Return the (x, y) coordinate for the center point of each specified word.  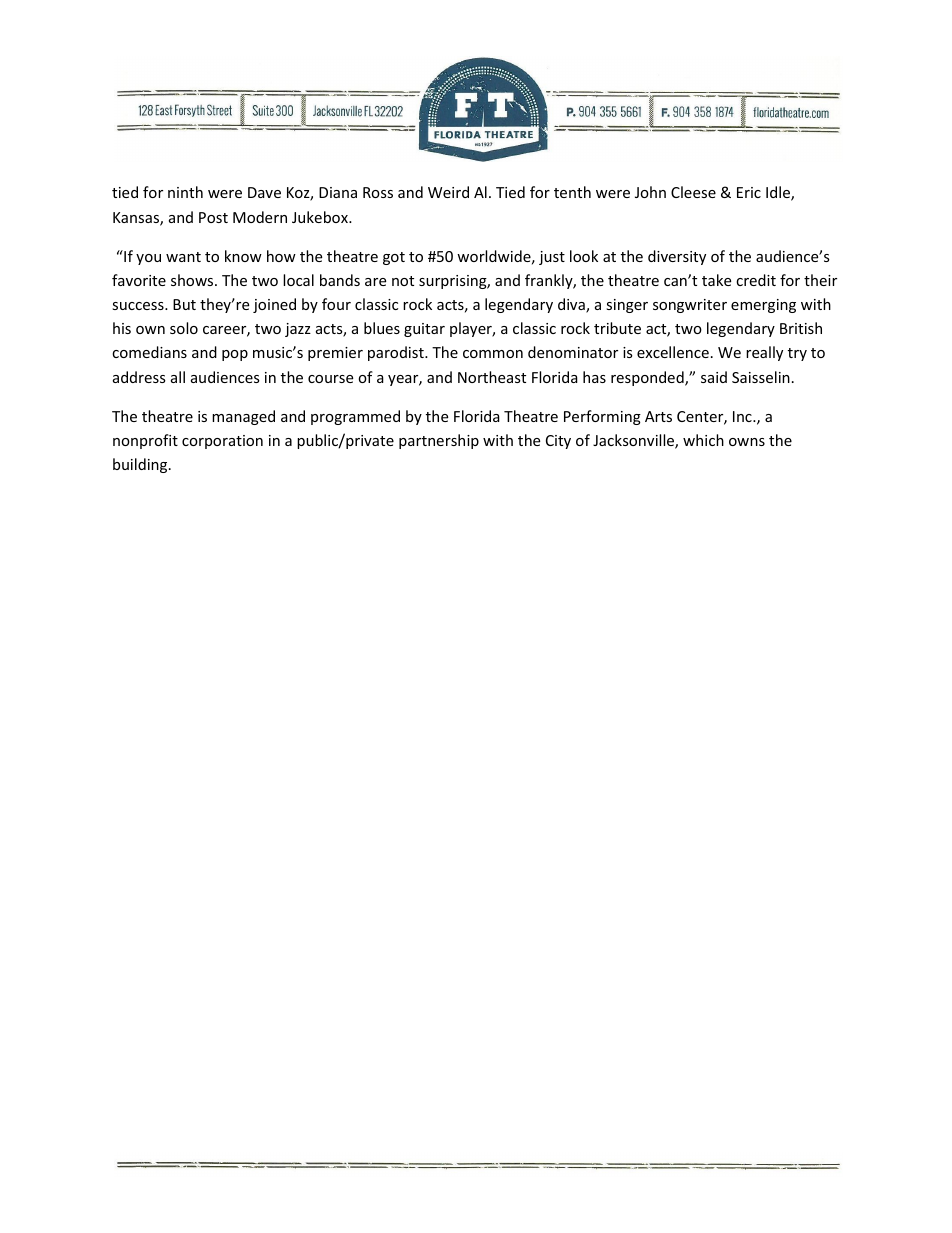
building (141, 465)
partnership (439, 441)
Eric (749, 192)
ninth (185, 192)
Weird (448, 192)
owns (747, 442)
